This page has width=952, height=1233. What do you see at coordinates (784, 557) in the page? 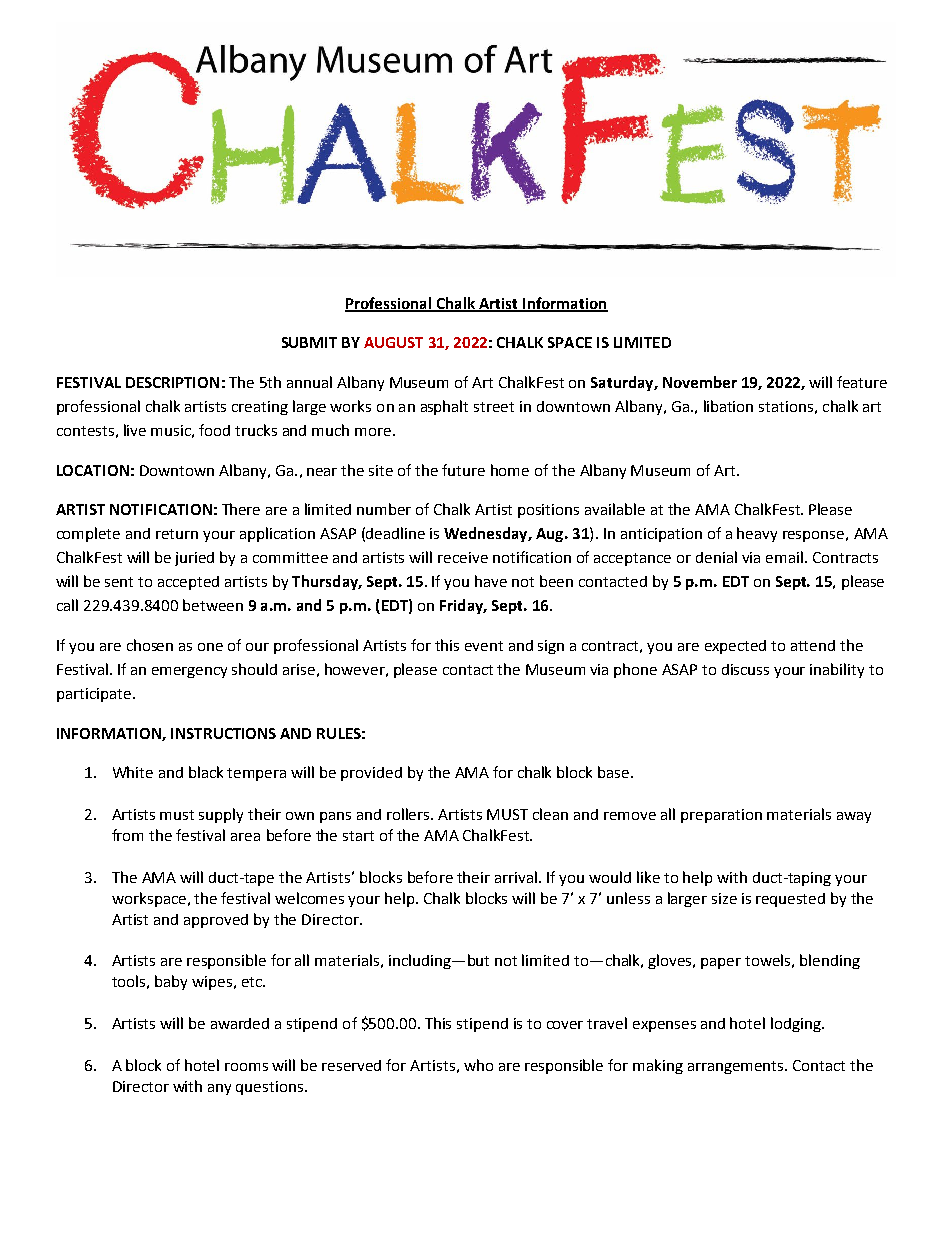
I see `email` at bounding box center [784, 557].
